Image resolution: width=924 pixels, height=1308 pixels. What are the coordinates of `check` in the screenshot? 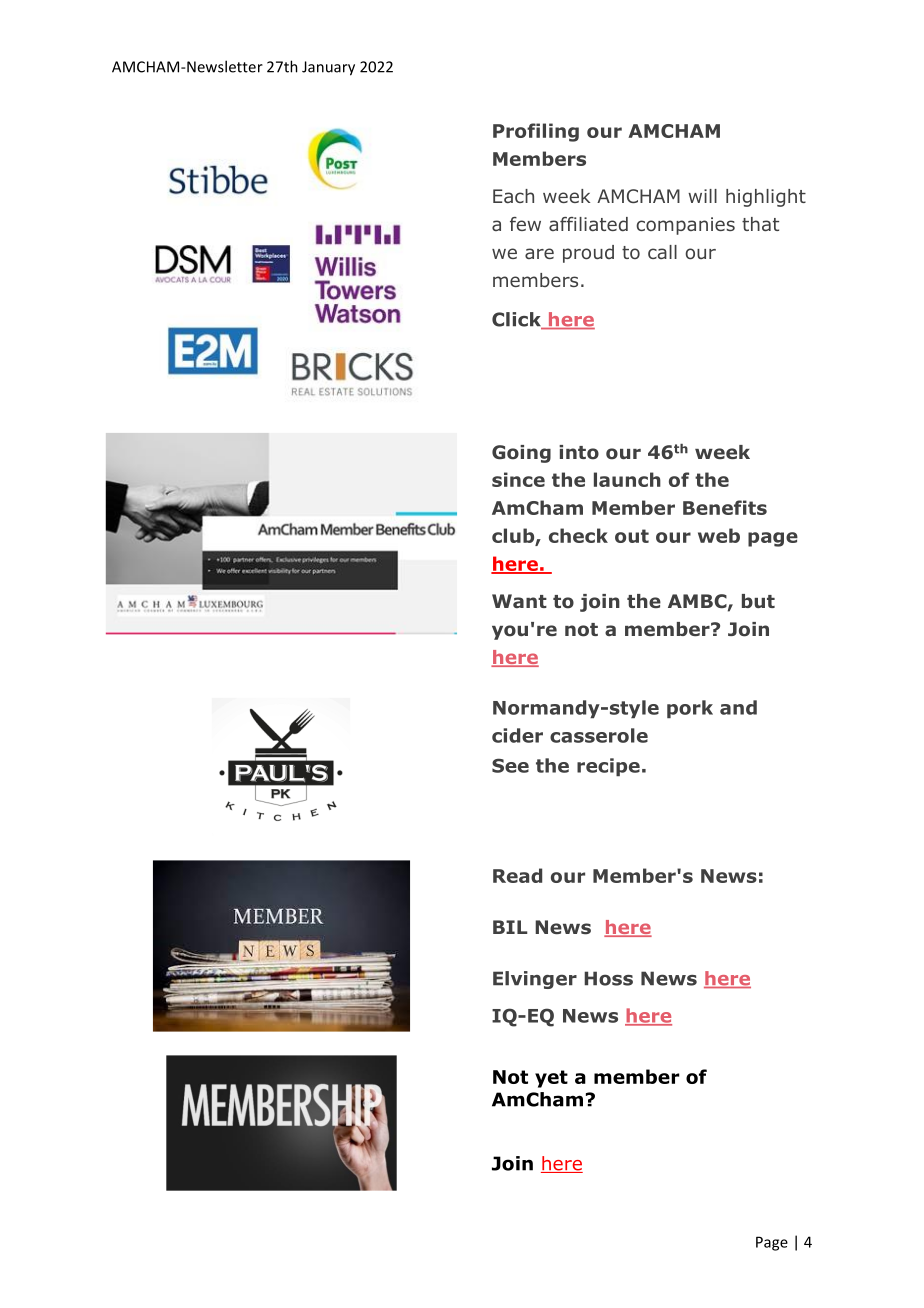 It's located at (578, 535).
